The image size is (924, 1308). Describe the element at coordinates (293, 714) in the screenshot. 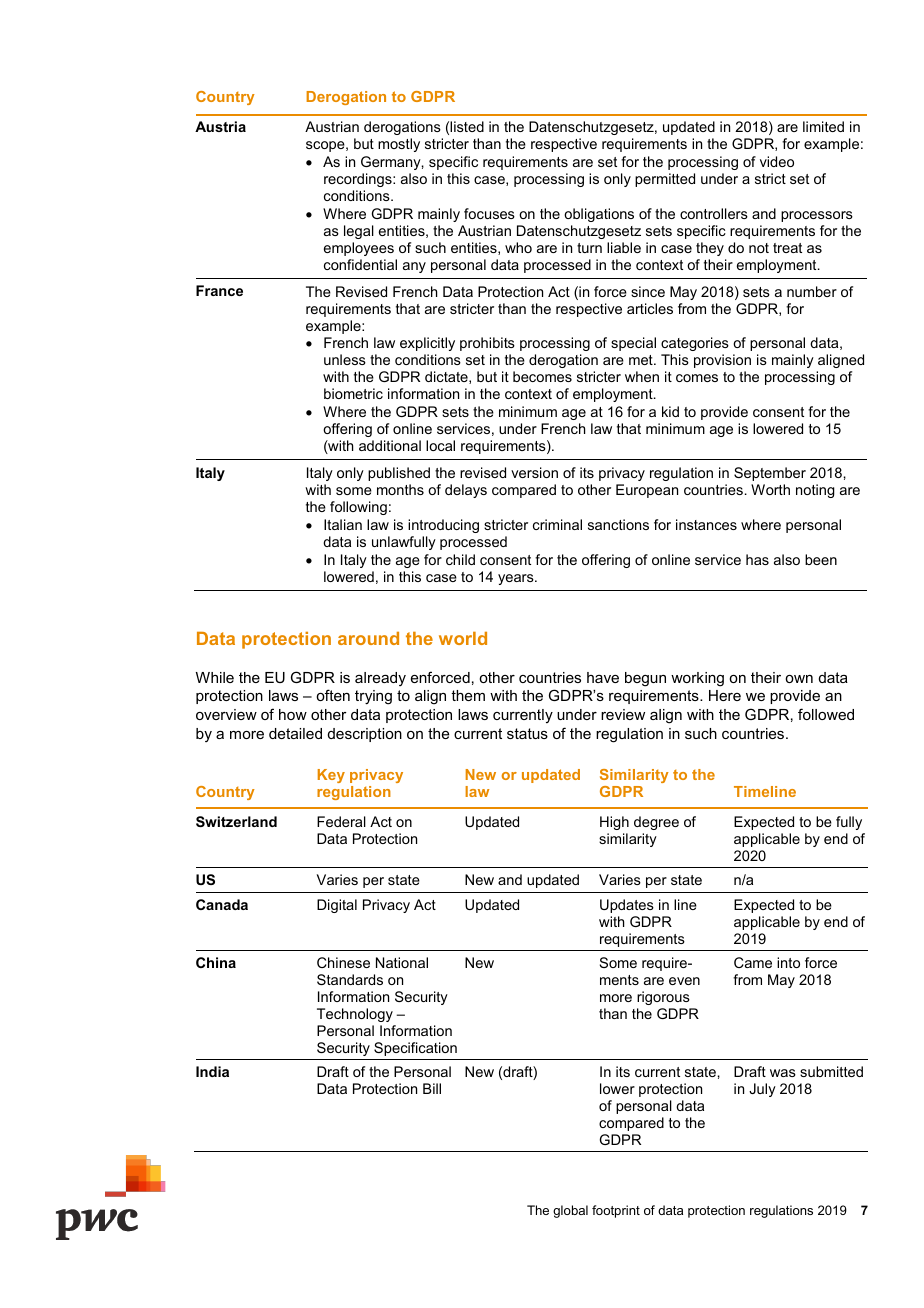

I see `how` at that location.
